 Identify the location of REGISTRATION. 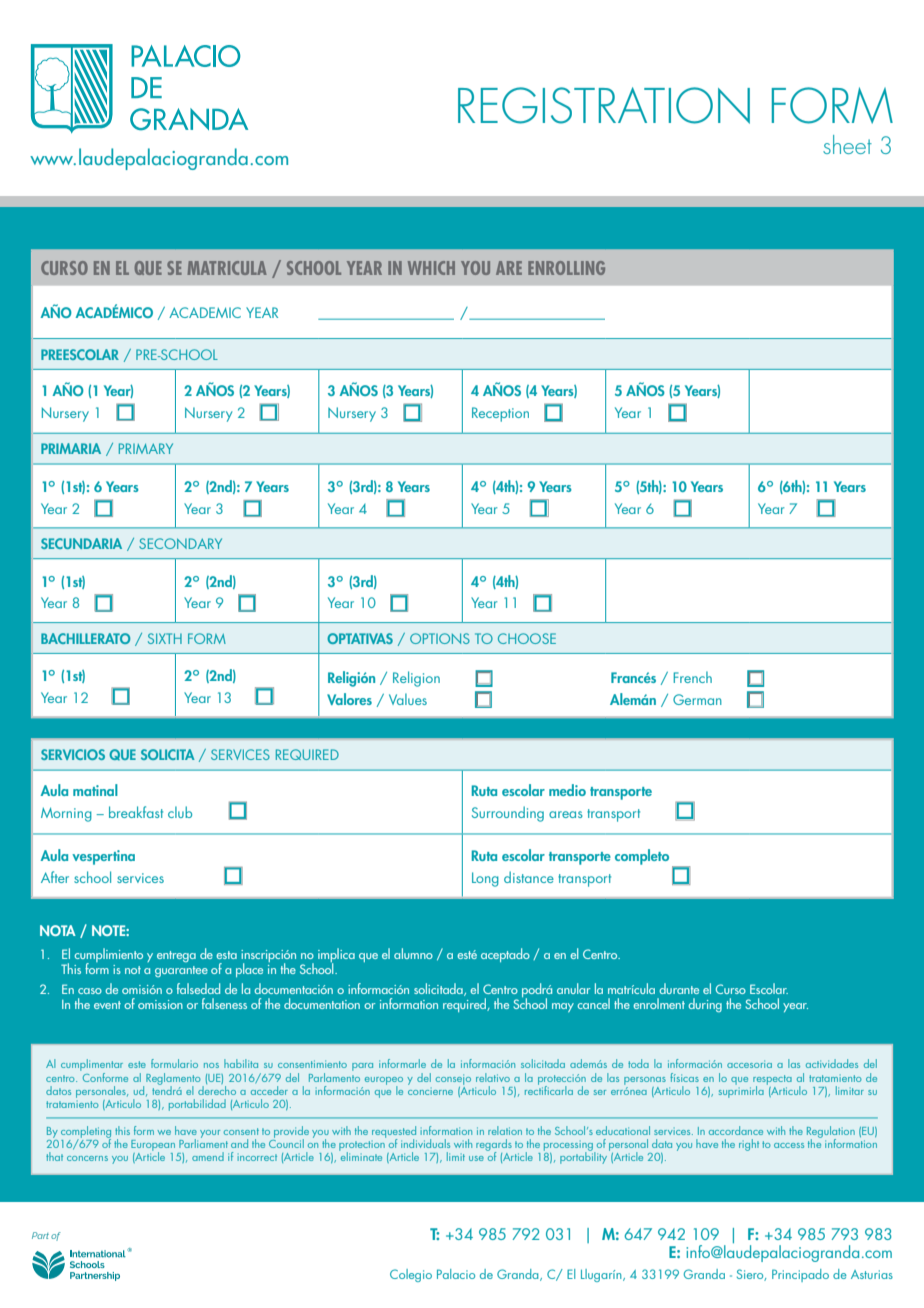
(604, 105).
